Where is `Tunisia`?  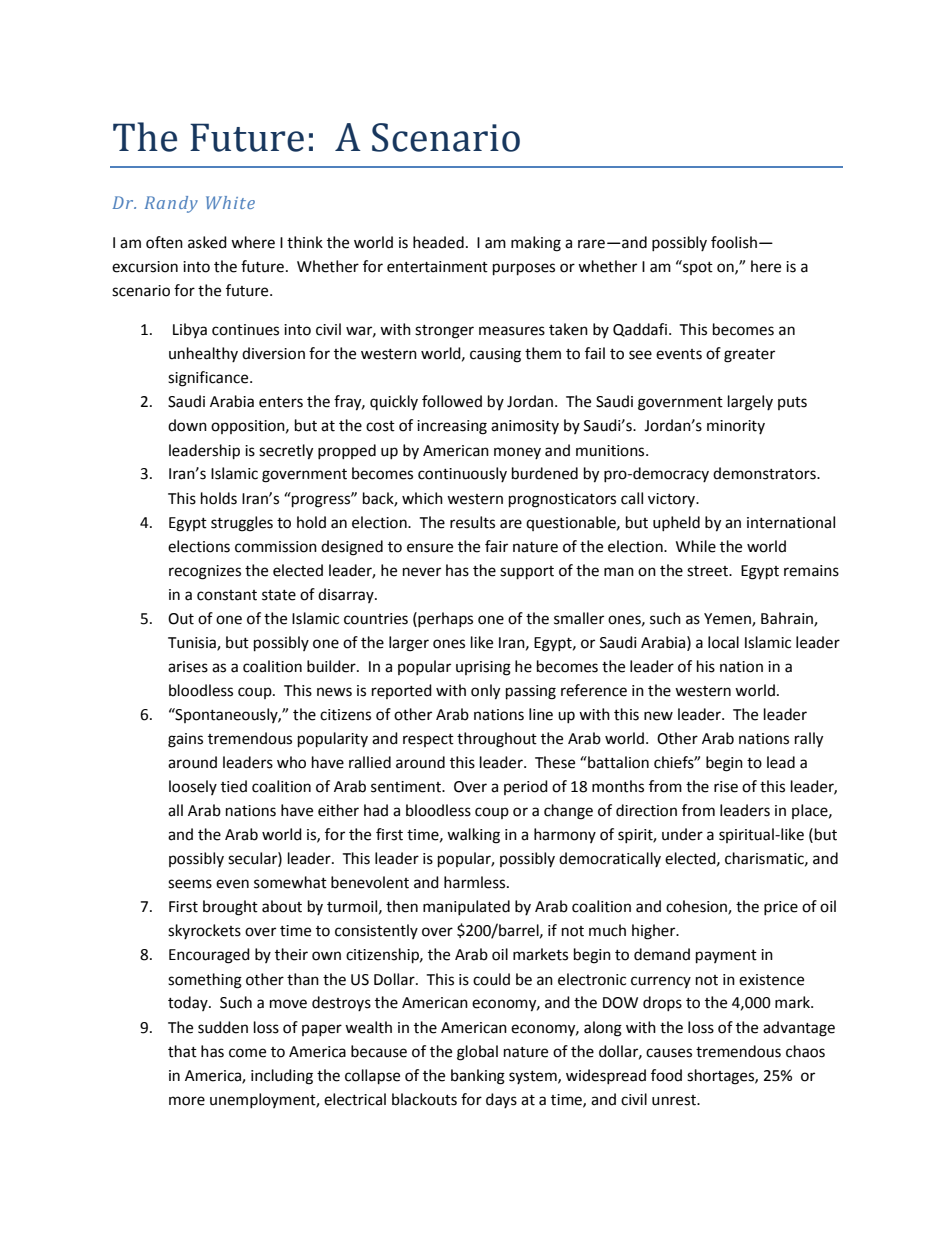
Tunisia is located at coordinates (193, 643).
